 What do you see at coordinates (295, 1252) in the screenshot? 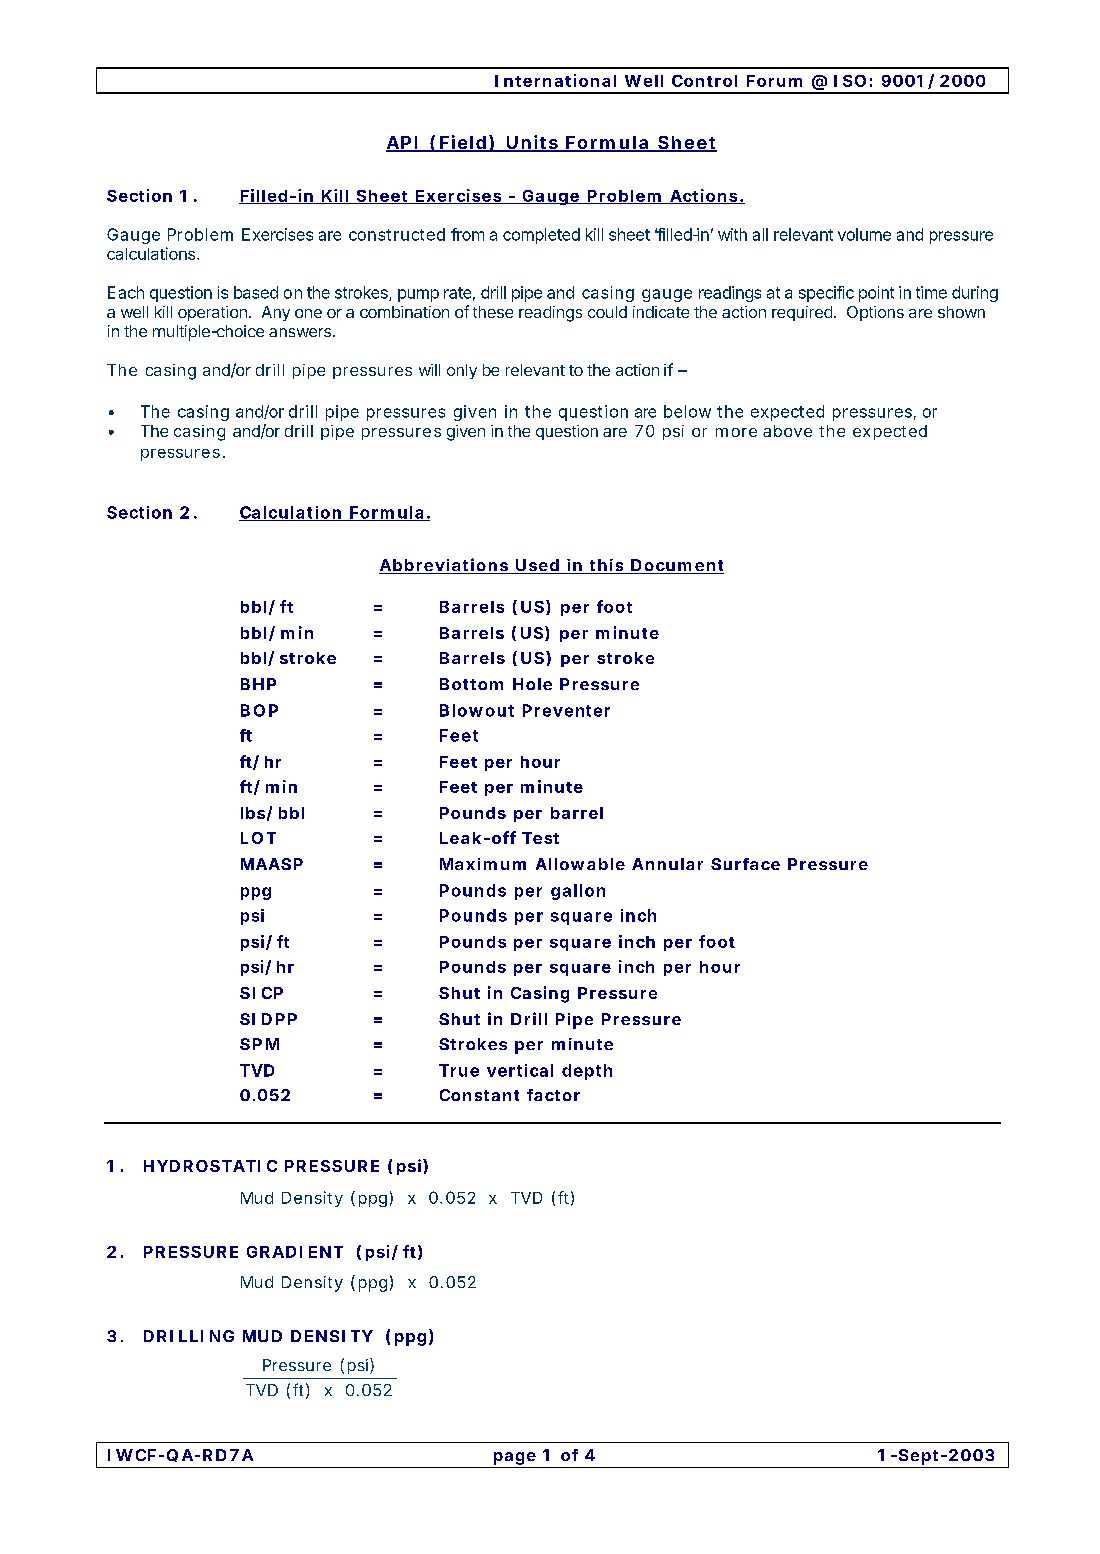
I see `GRADIENT` at bounding box center [295, 1252].
